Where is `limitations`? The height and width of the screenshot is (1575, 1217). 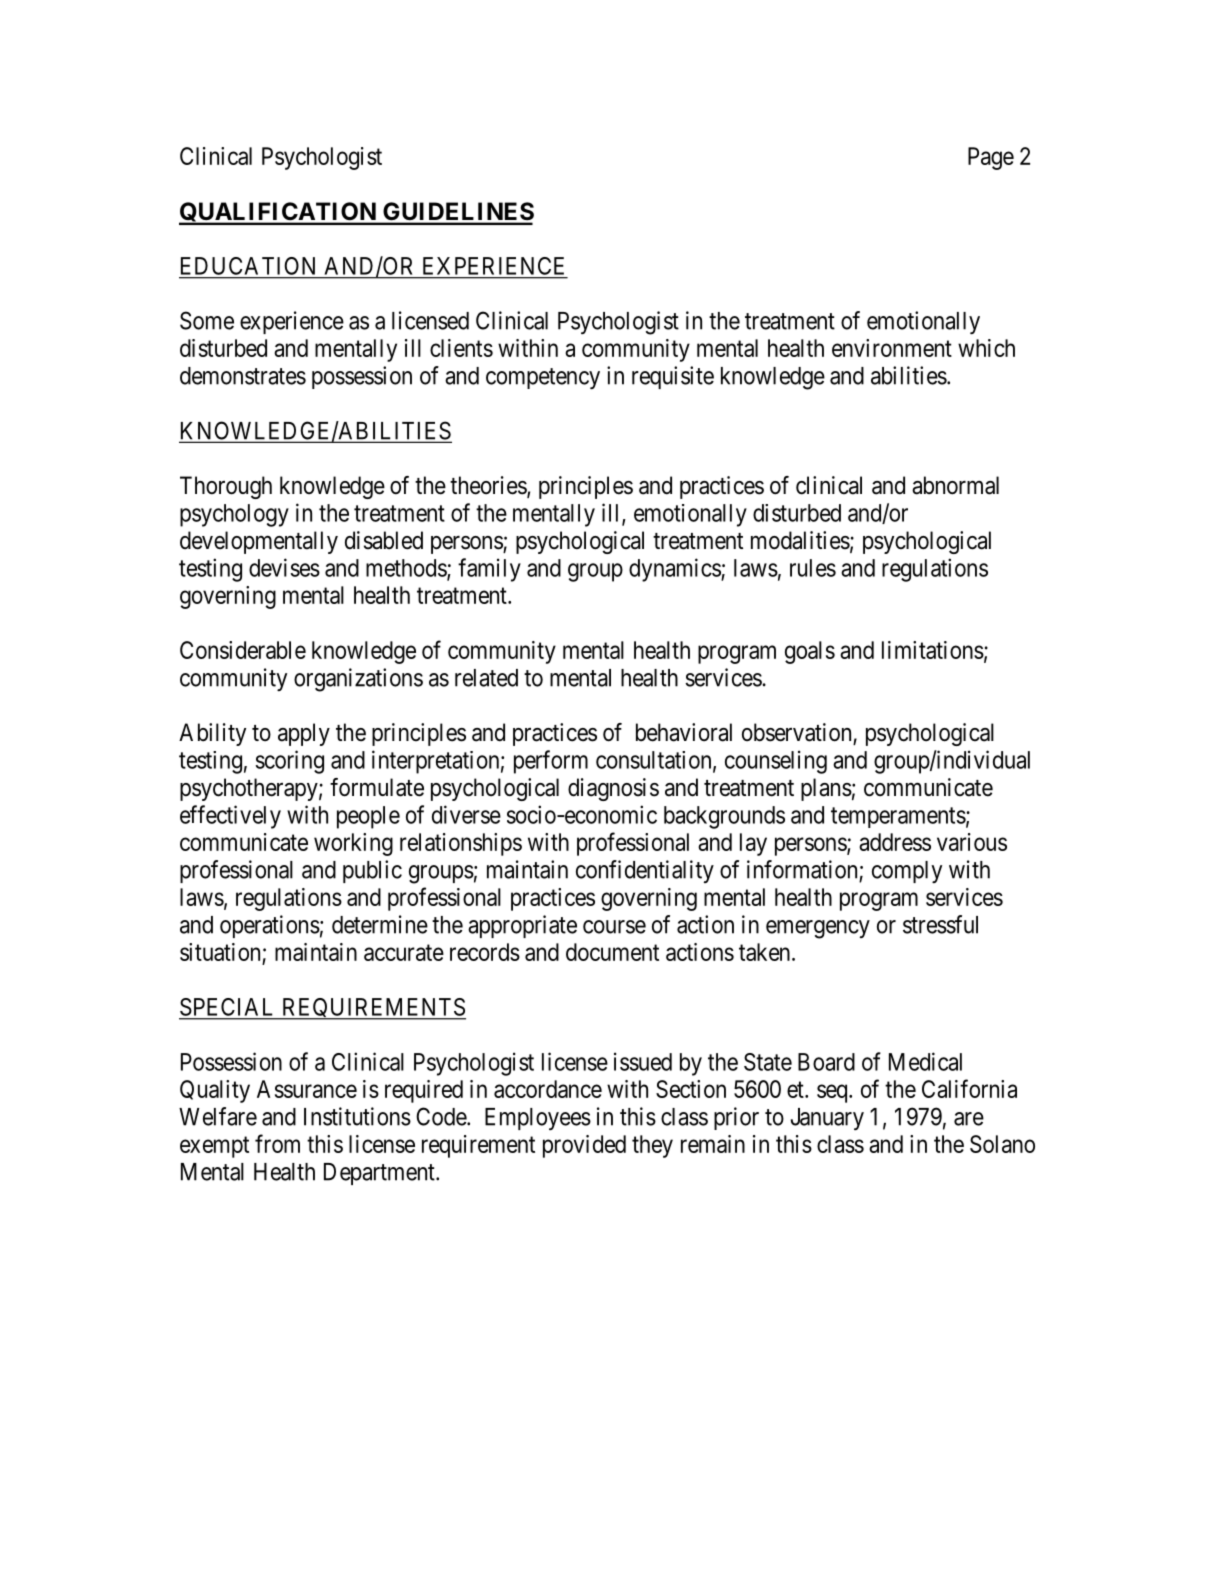
limitations is located at coordinates (933, 650).
